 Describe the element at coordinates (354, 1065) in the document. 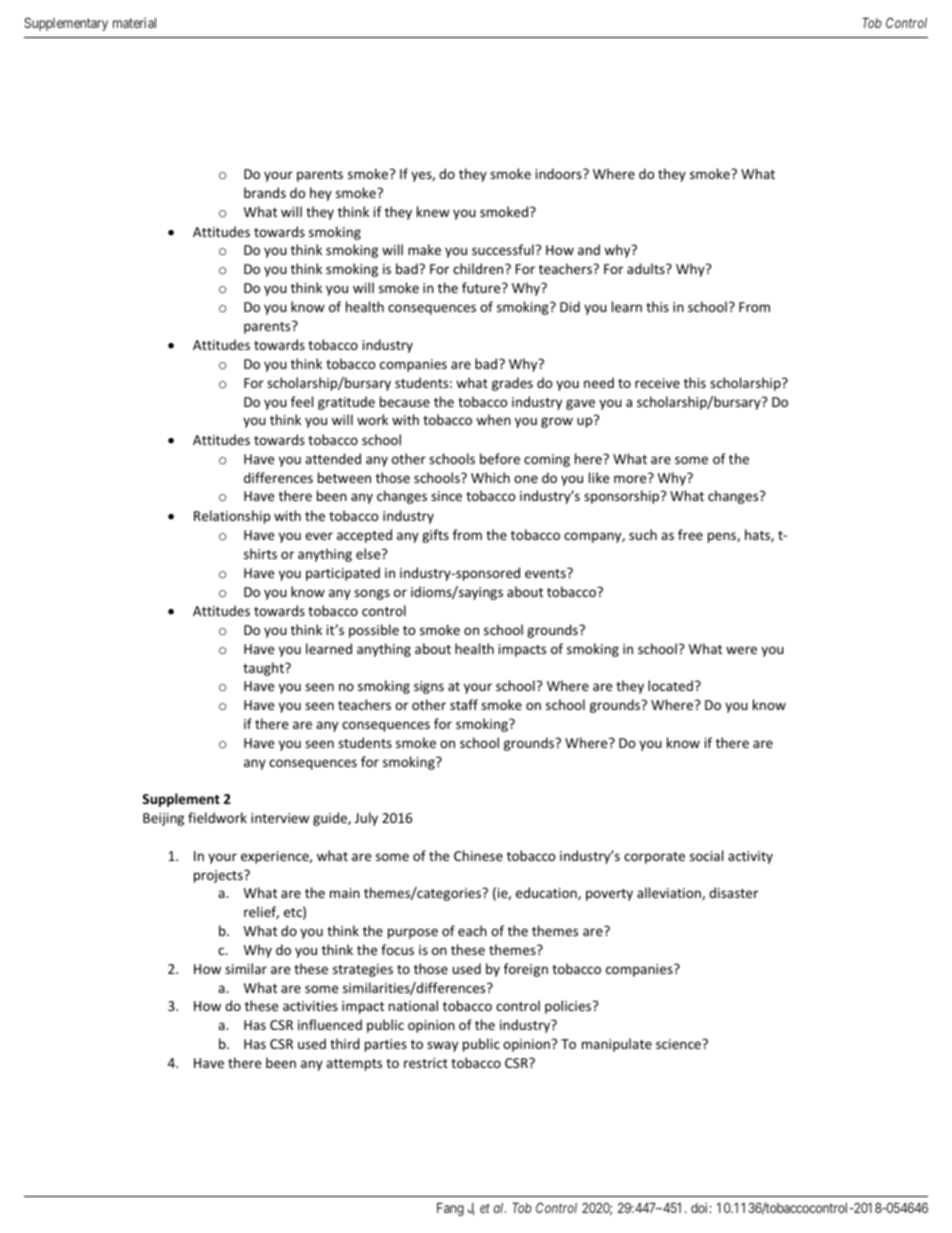

I see `attempts` at that location.
